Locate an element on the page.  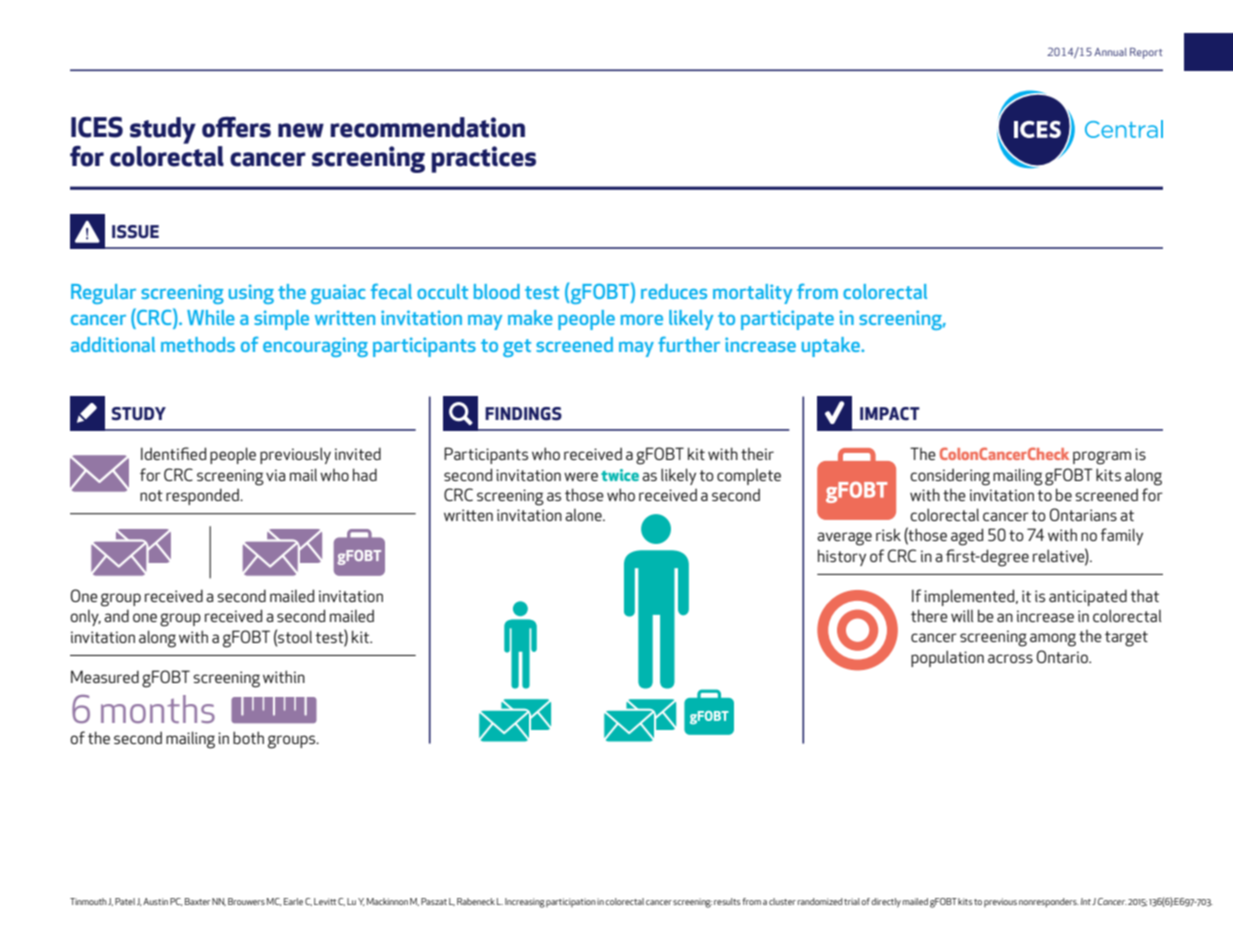
months is located at coordinates (158, 709).
